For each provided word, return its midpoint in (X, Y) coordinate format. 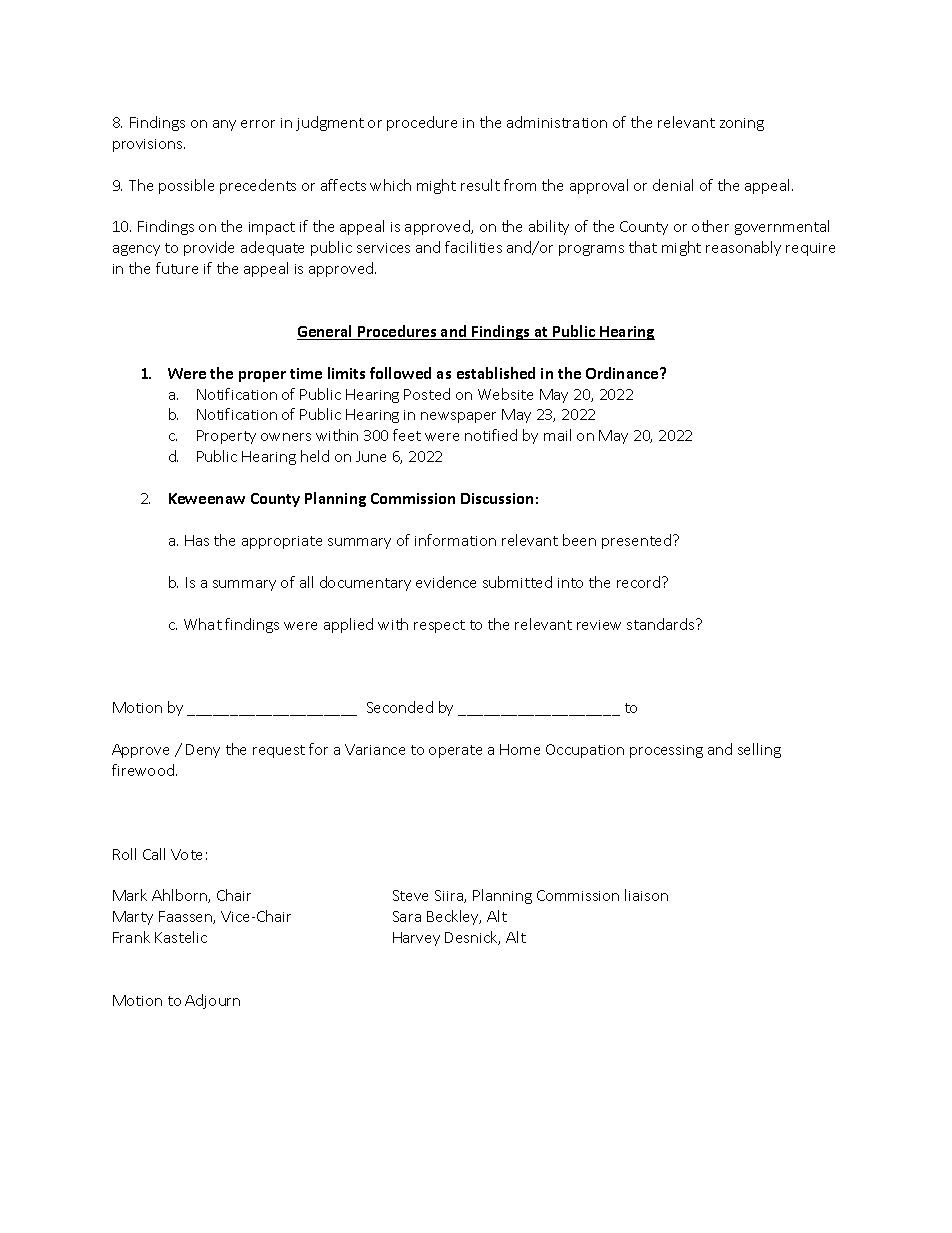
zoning (742, 124)
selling (759, 750)
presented (638, 541)
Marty (133, 918)
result (480, 185)
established (496, 373)
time (306, 373)
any (224, 125)
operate (455, 751)
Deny (203, 751)
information (455, 540)
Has (197, 540)
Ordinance (623, 373)
